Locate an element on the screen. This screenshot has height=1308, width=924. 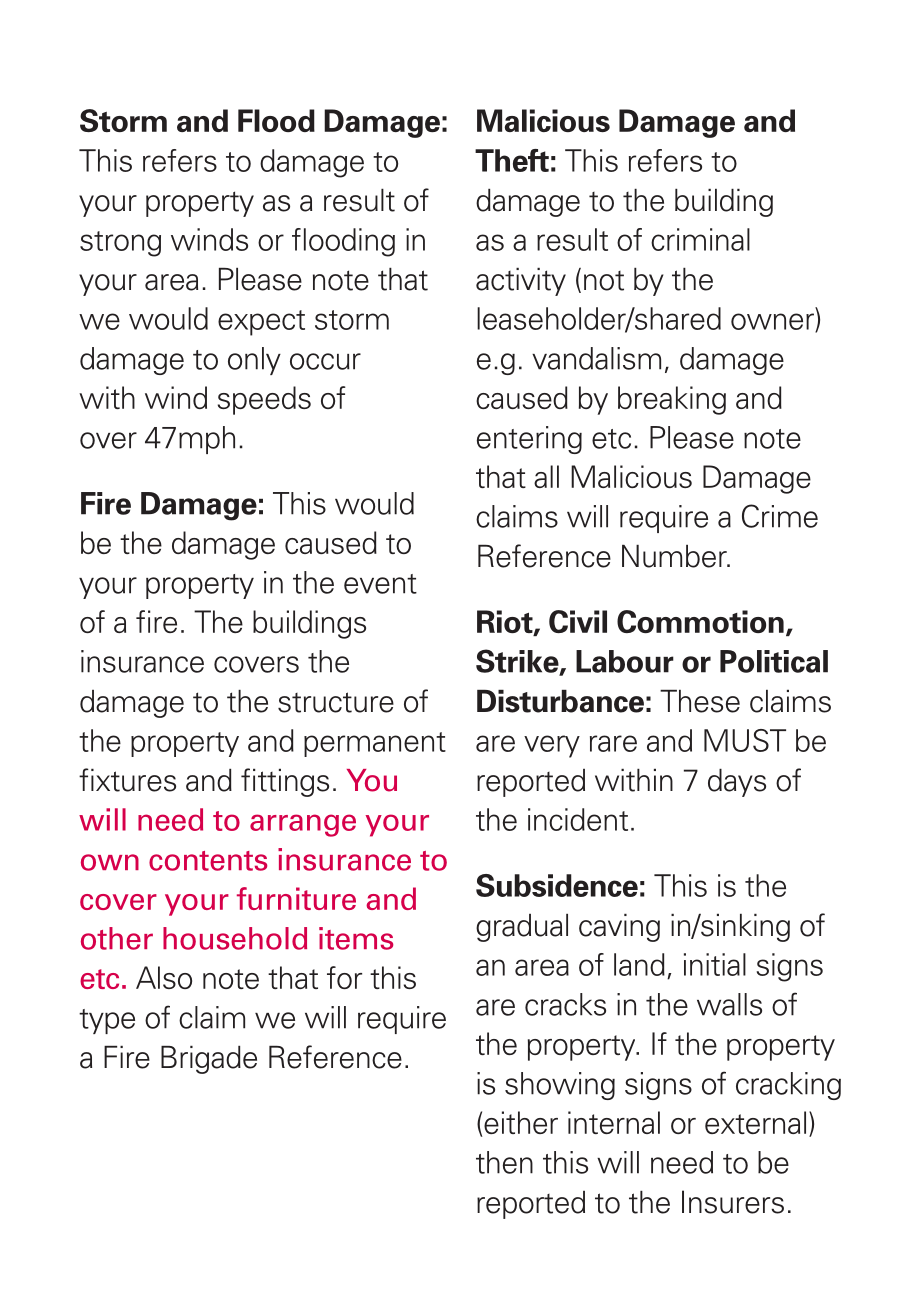
Brigade is located at coordinates (209, 1060).
